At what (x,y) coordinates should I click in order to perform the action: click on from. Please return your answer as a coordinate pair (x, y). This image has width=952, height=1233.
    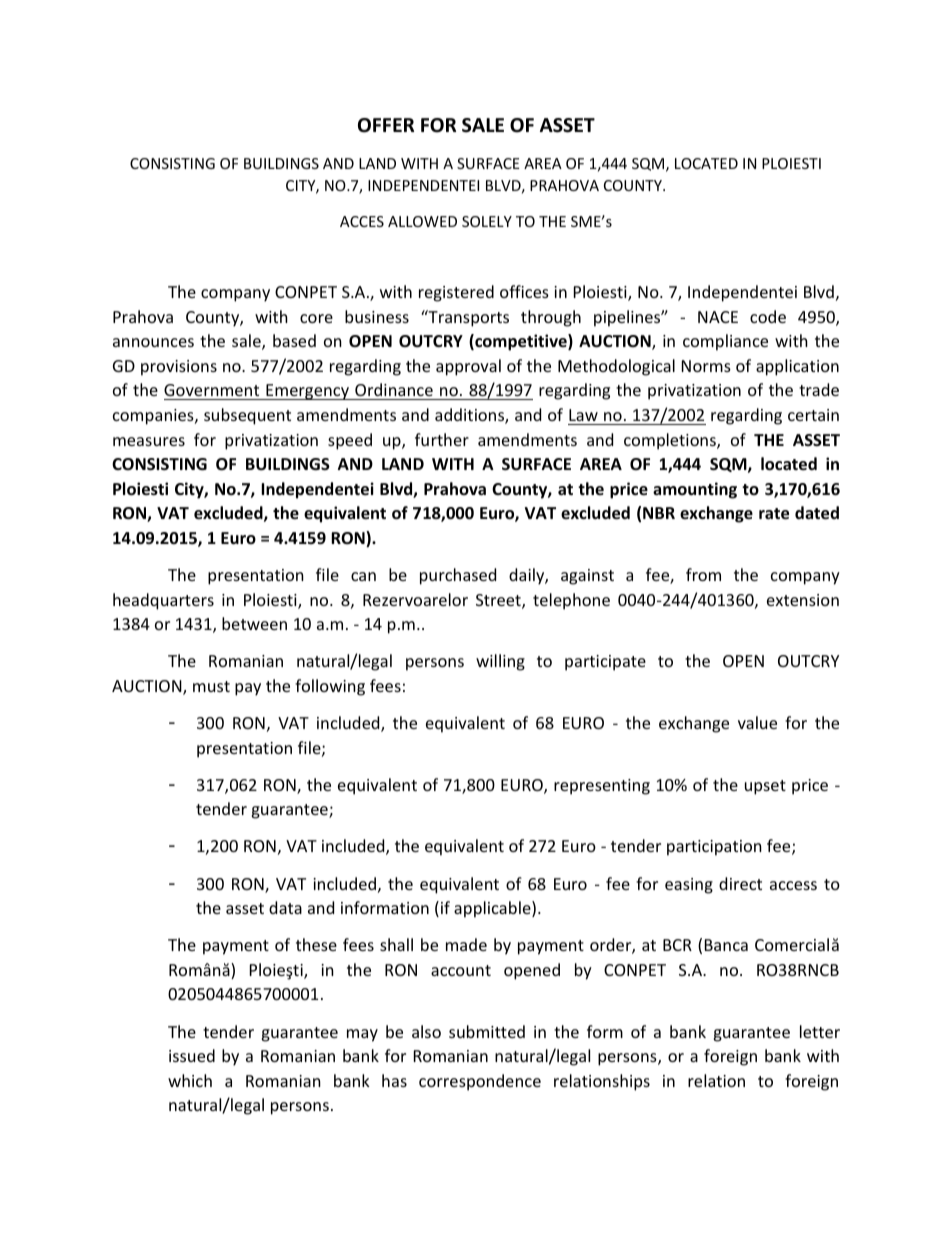
    Looking at the image, I should click on (703, 574).
